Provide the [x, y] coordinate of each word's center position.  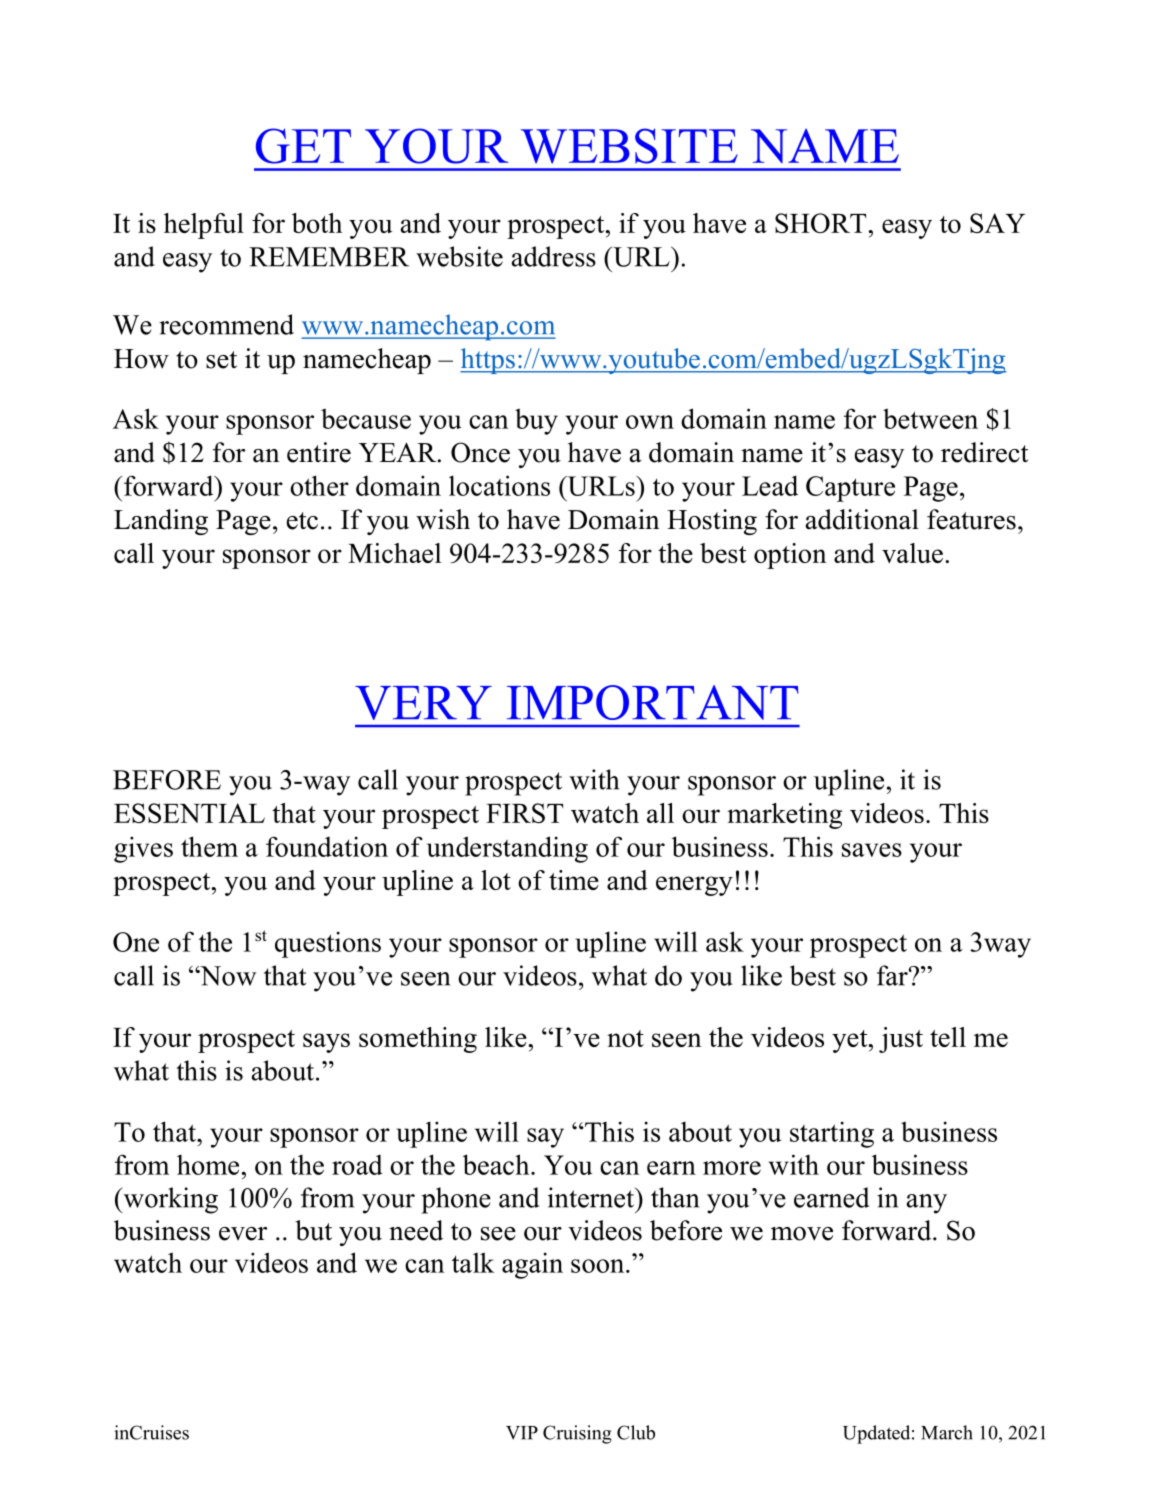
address [554, 256]
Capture [850, 489]
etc [302, 521]
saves [872, 850]
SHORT [820, 223]
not [625, 1038]
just [901, 1040]
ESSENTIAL [189, 813]
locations [499, 485]
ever [243, 1234]
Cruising [577, 1434]
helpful [204, 226]
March [947, 1432]
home [208, 1164]
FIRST [524, 813]
